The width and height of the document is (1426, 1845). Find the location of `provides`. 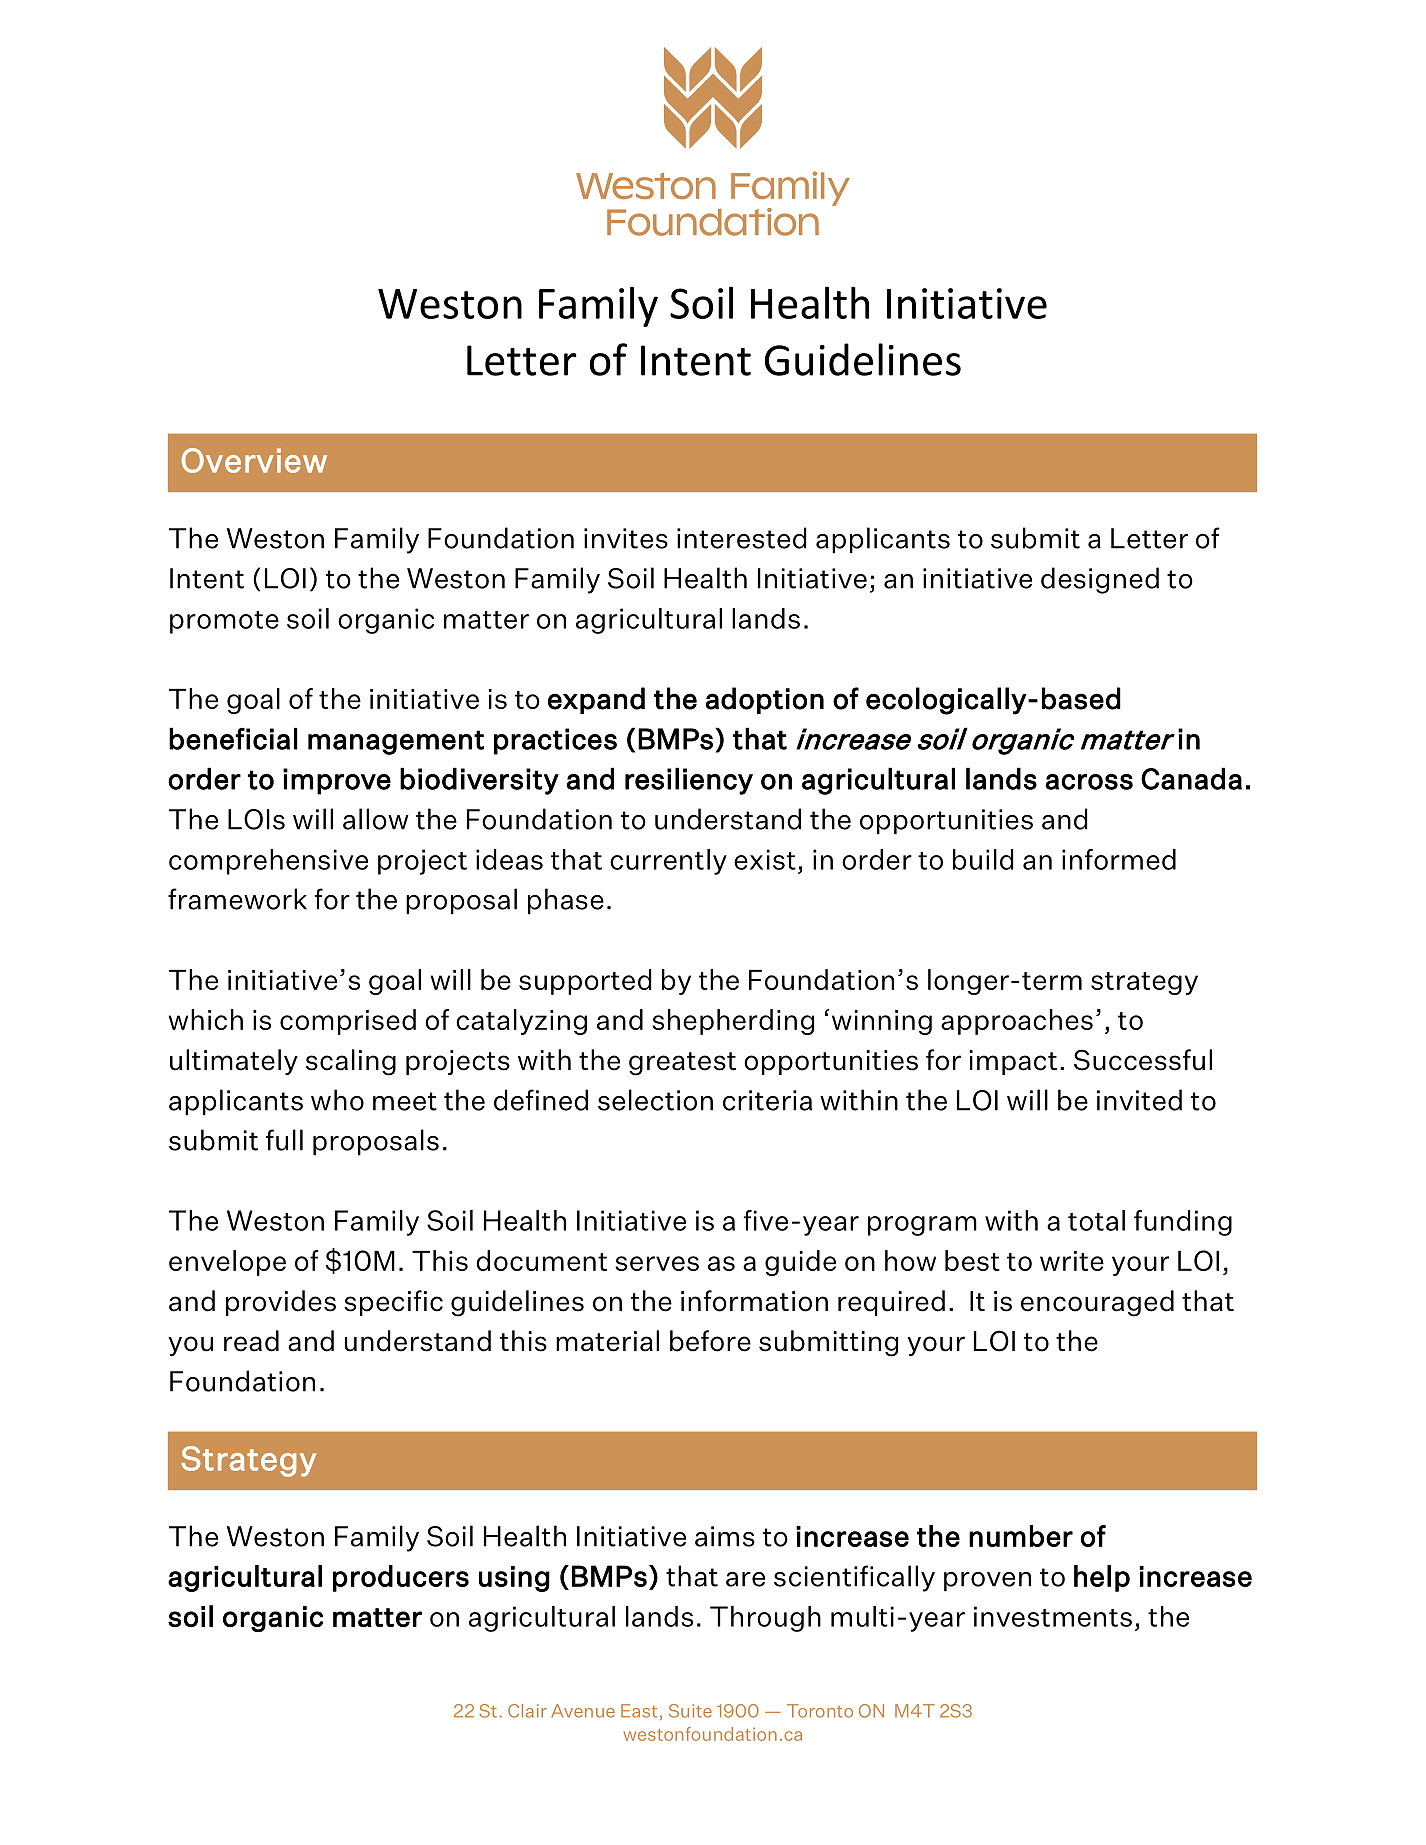

provides is located at coordinates (281, 1303).
